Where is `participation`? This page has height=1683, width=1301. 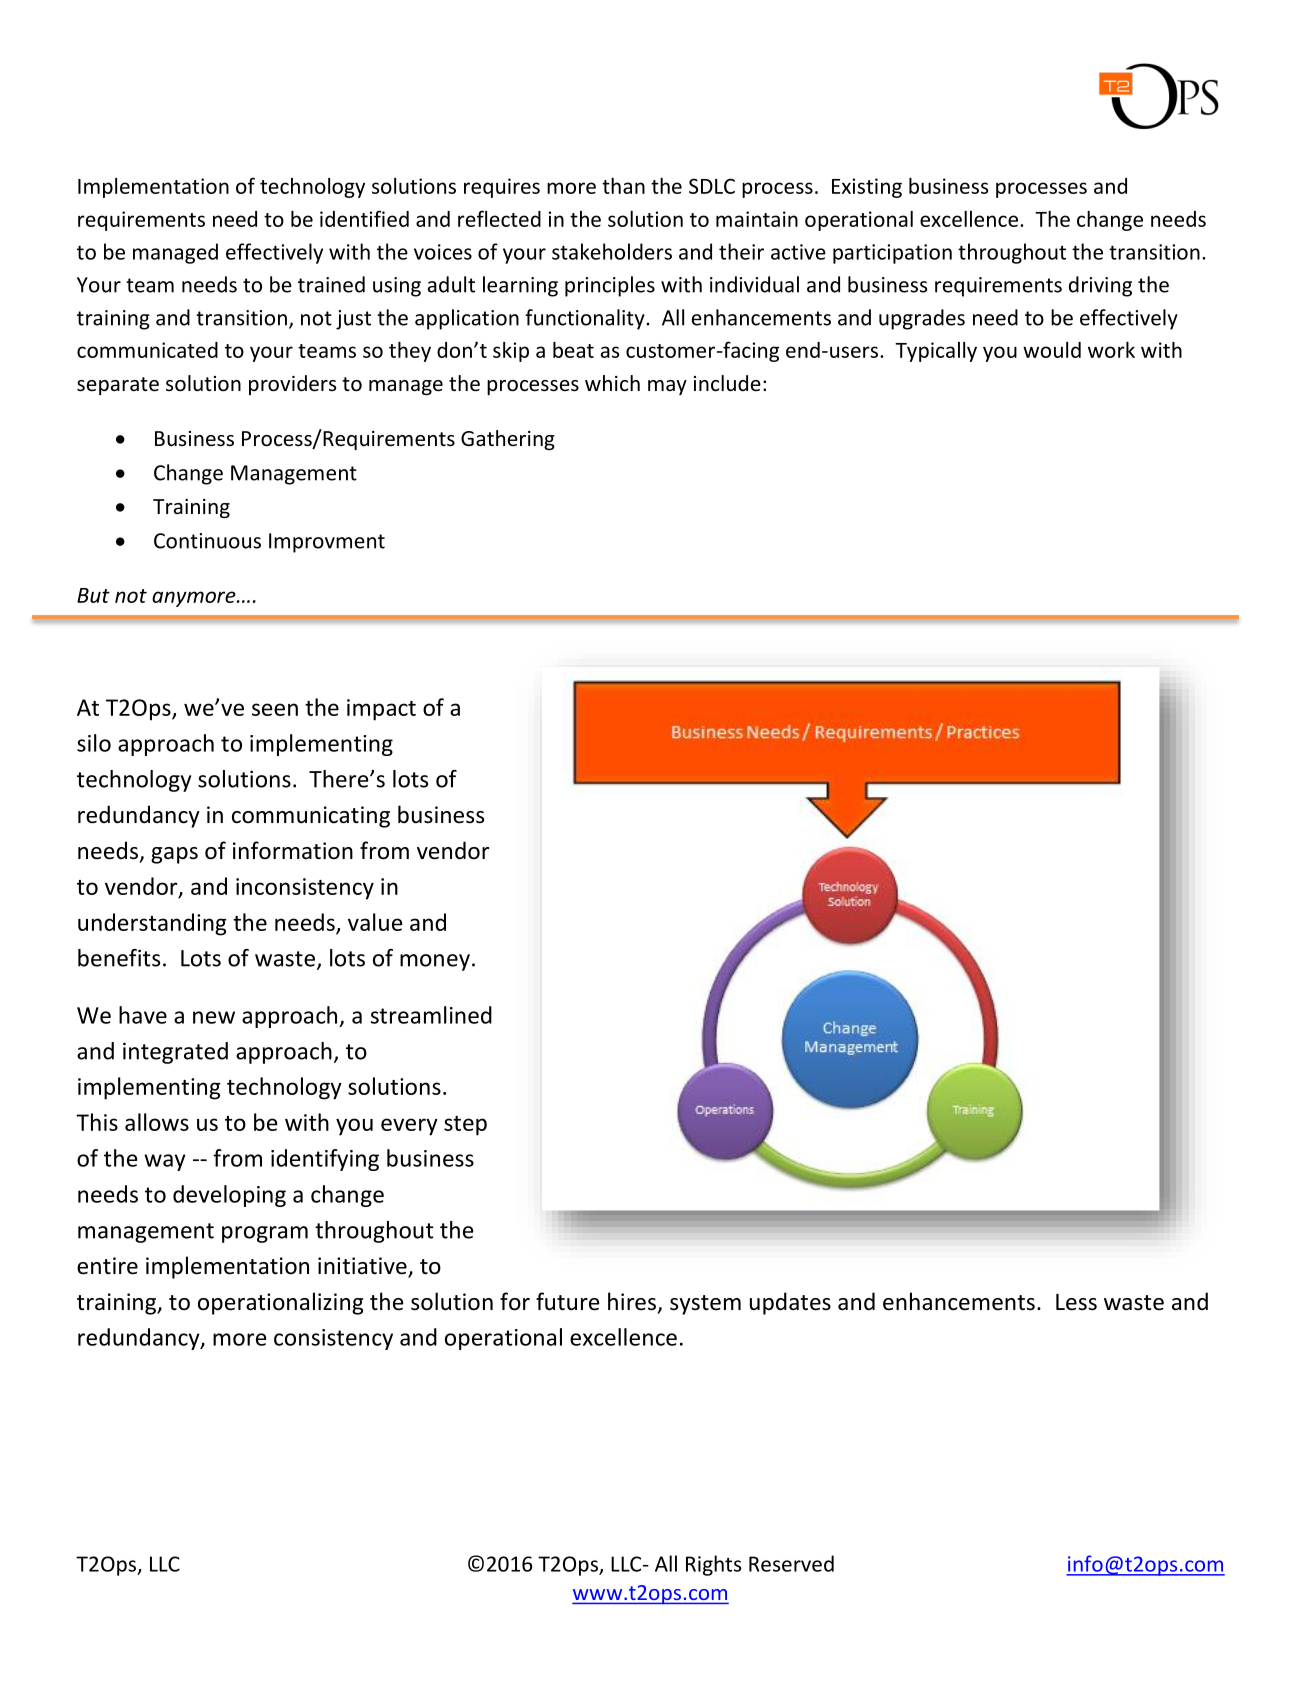
participation is located at coordinates (892, 254).
